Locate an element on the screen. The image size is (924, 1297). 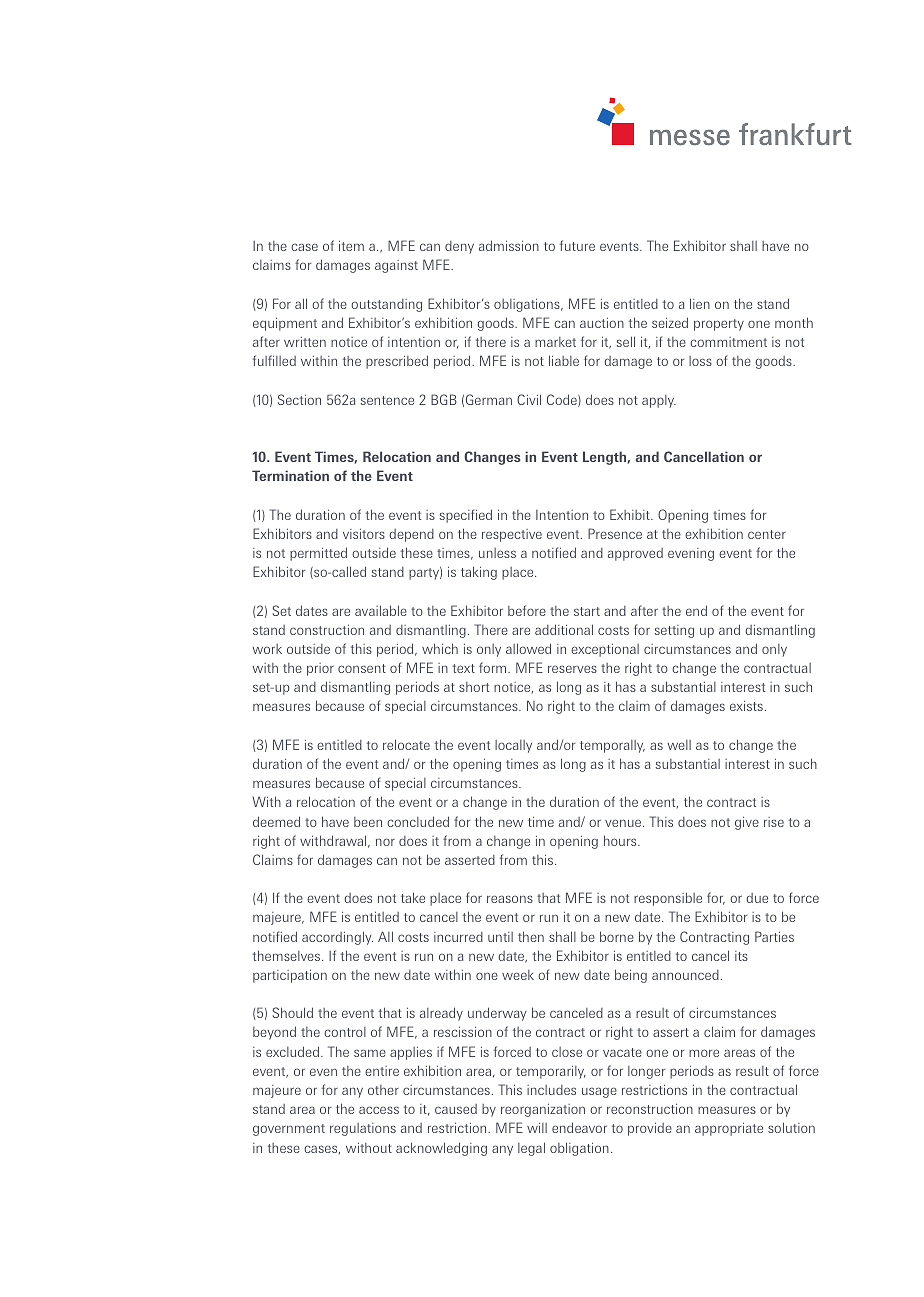
permitted is located at coordinates (318, 554).
